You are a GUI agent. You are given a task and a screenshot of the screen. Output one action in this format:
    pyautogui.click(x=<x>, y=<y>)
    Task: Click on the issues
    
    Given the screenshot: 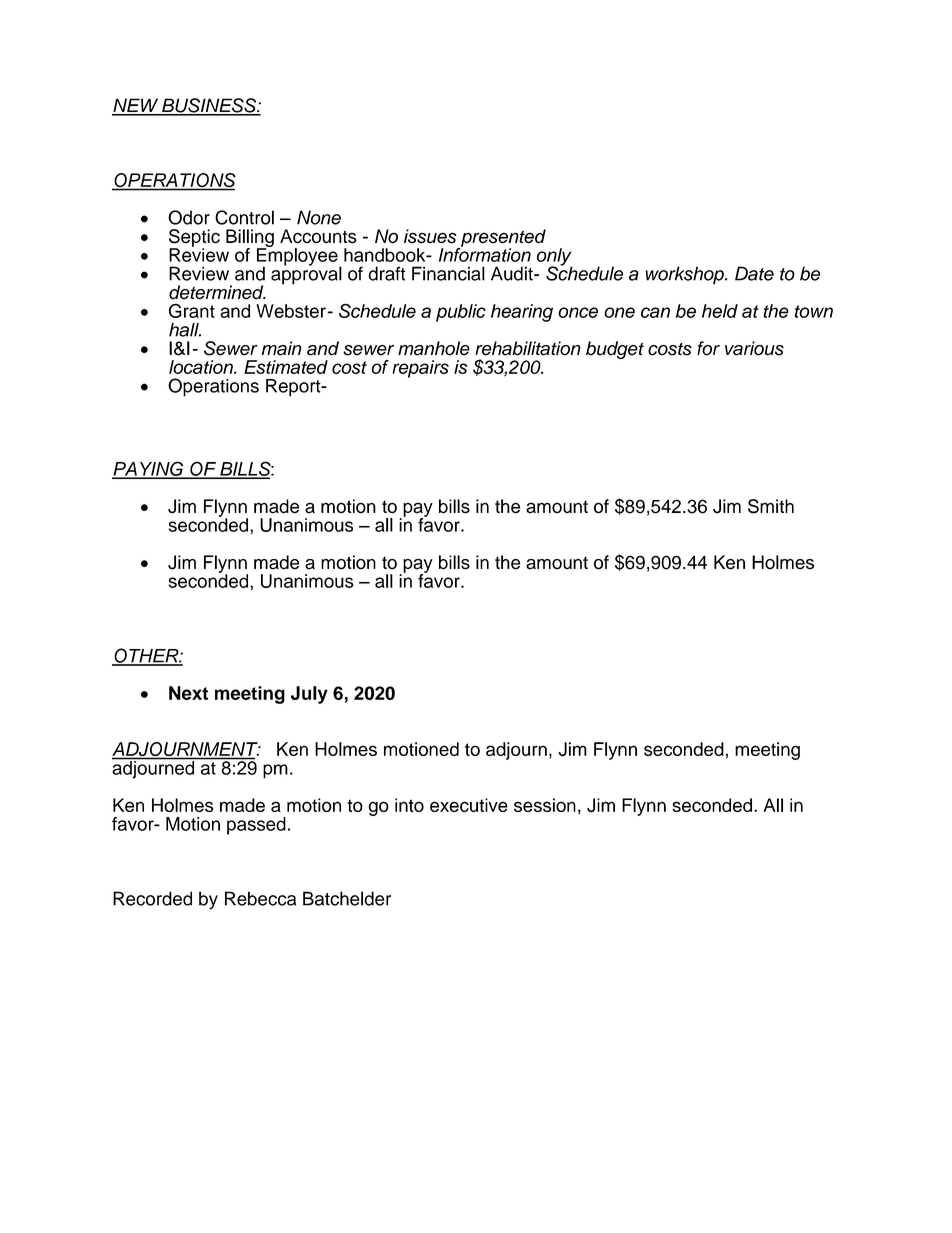 What is the action you would take?
    pyautogui.click(x=430, y=236)
